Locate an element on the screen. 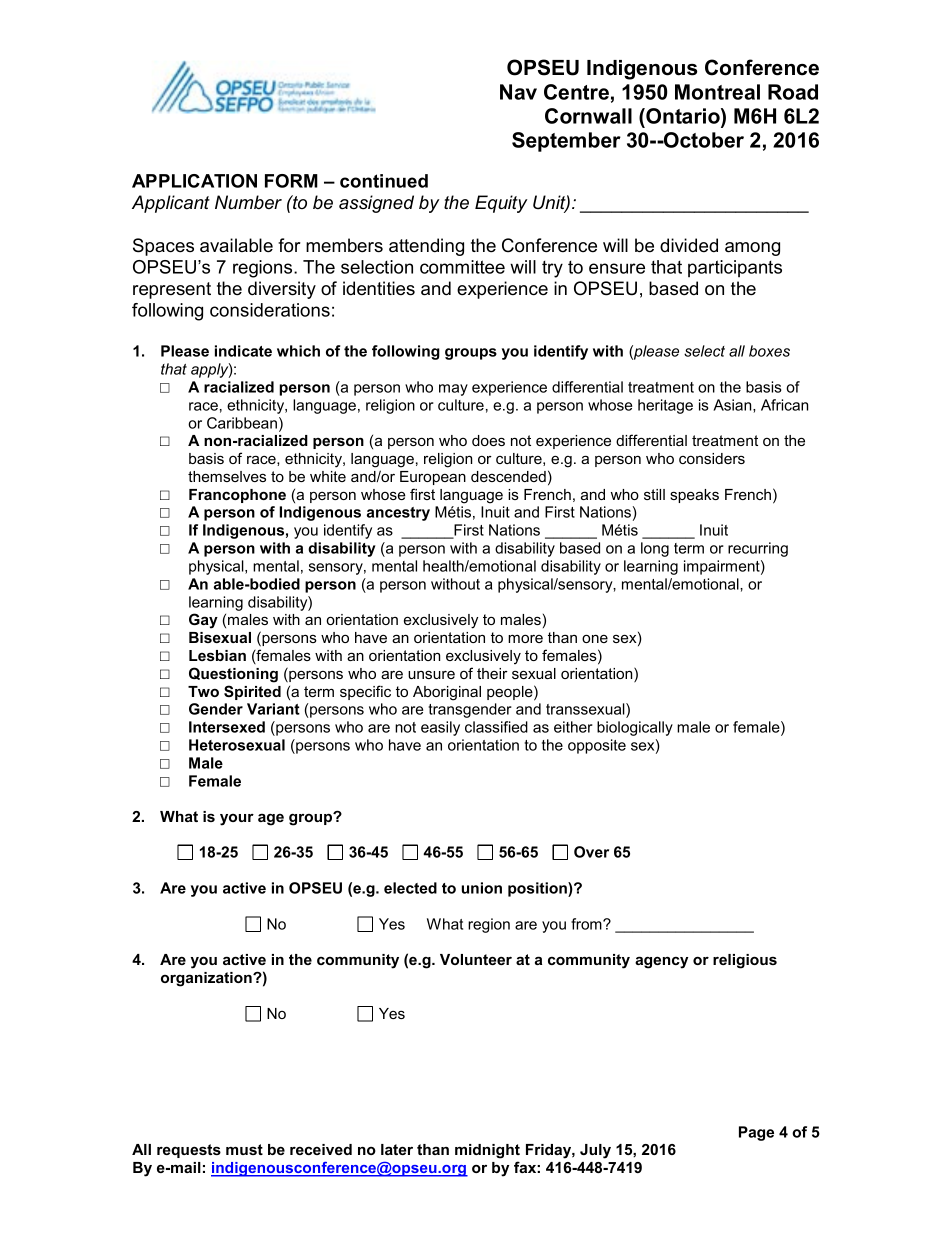 The image size is (952, 1233). midnight is located at coordinates (487, 1151).
